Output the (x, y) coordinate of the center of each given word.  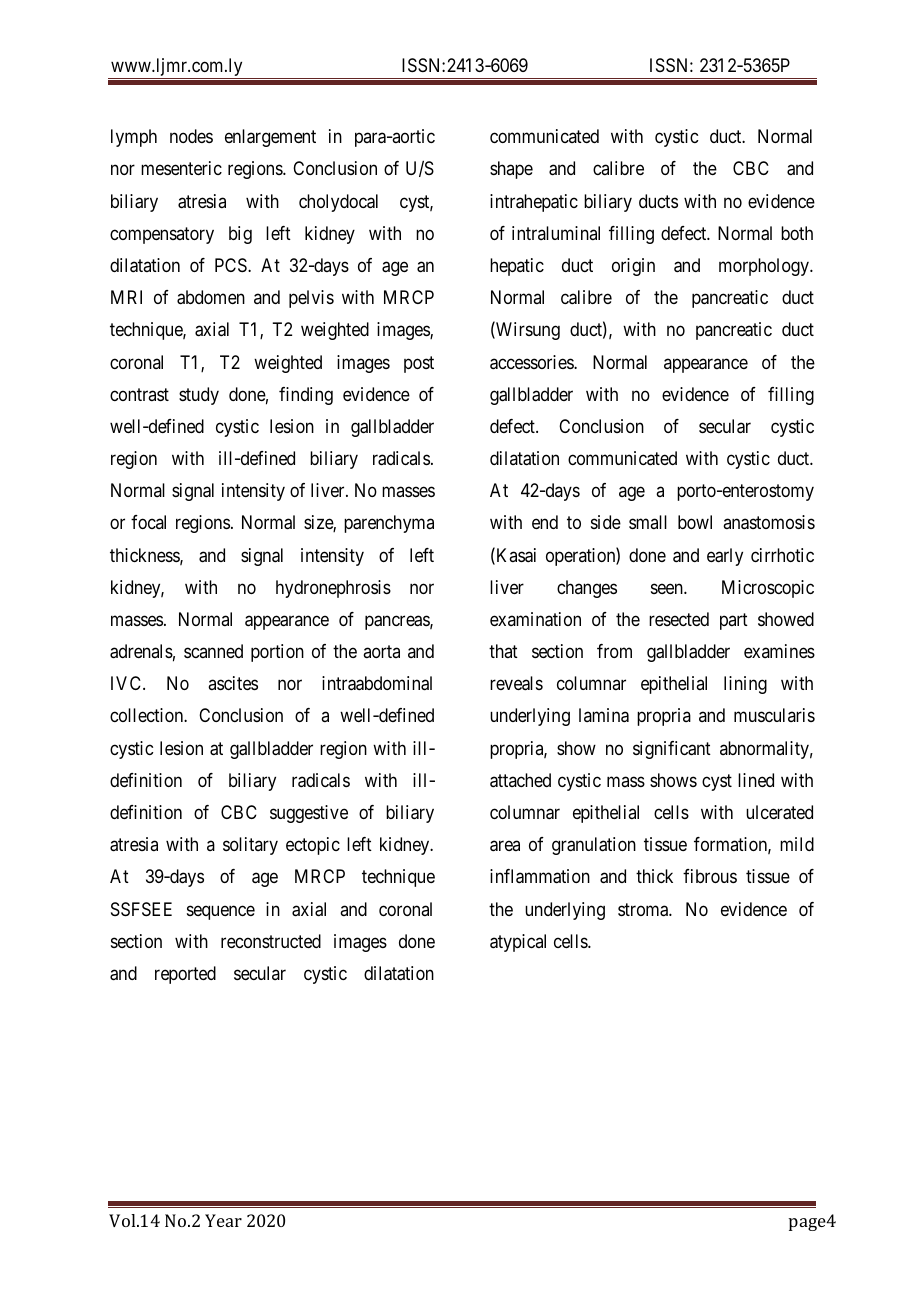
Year (223, 1220)
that (503, 651)
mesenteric (181, 168)
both (797, 233)
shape (511, 170)
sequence (221, 912)
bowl (695, 522)
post (419, 364)
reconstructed (271, 941)
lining (745, 685)
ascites (233, 683)
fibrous (710, 876)
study (199, 396)
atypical (518, 943)
